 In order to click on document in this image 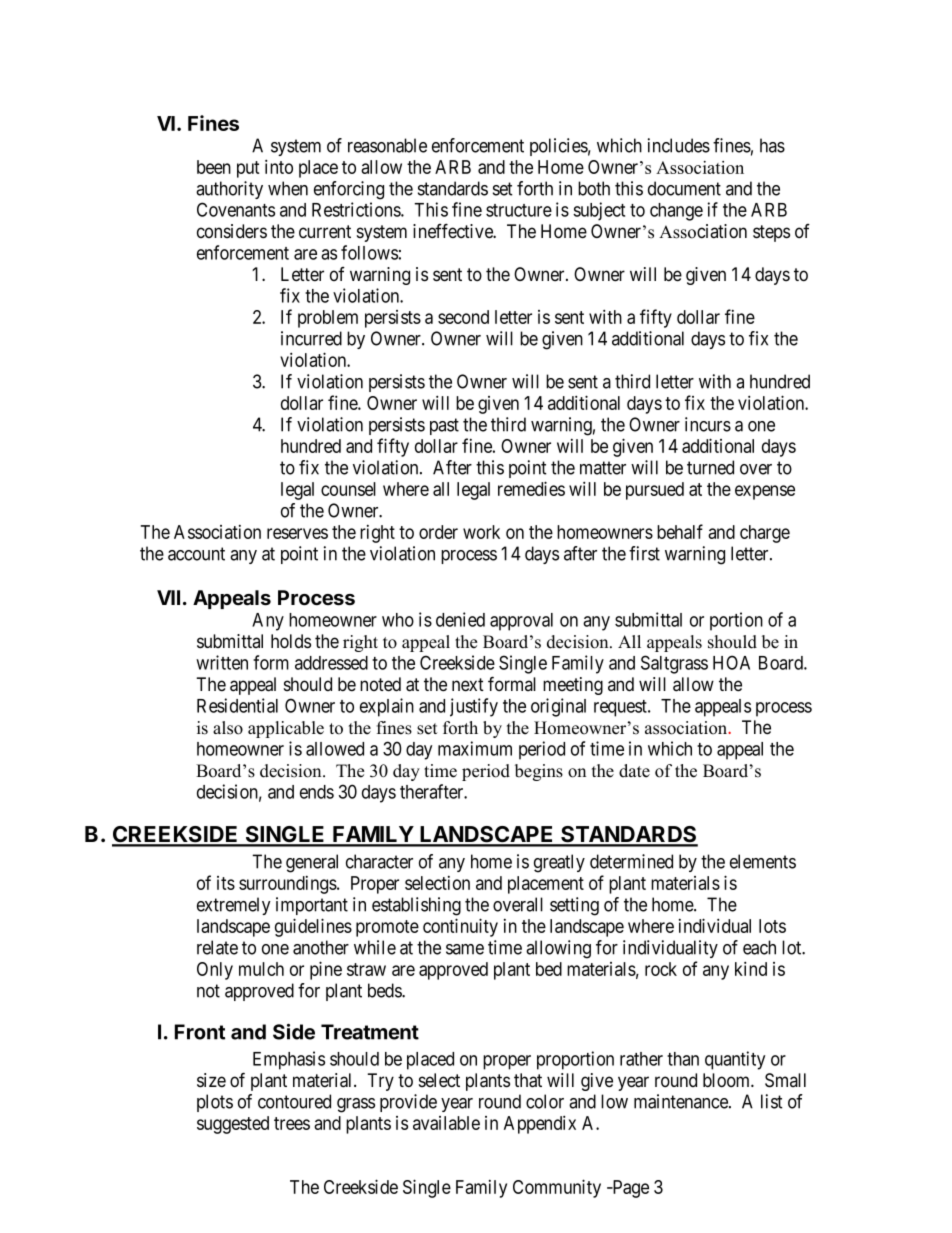, I will do `click(684, 188)`.
